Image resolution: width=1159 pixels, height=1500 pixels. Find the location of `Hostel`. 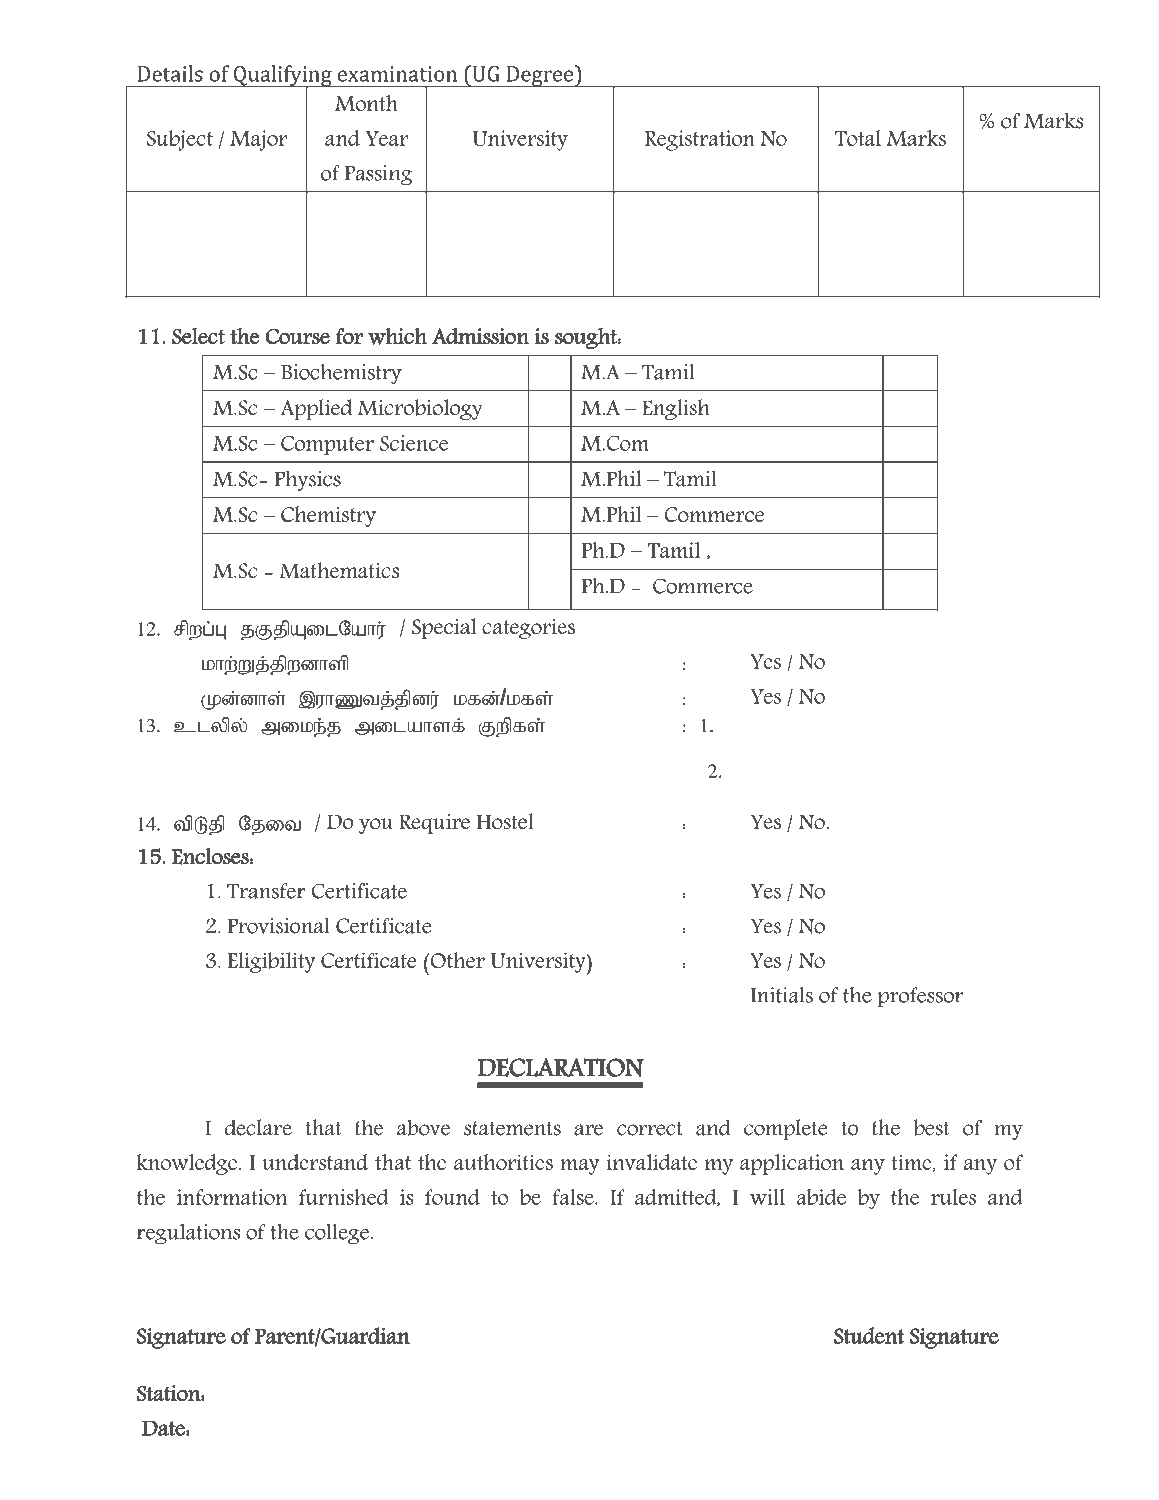

Hostel is located at coordinates (505, 821).
